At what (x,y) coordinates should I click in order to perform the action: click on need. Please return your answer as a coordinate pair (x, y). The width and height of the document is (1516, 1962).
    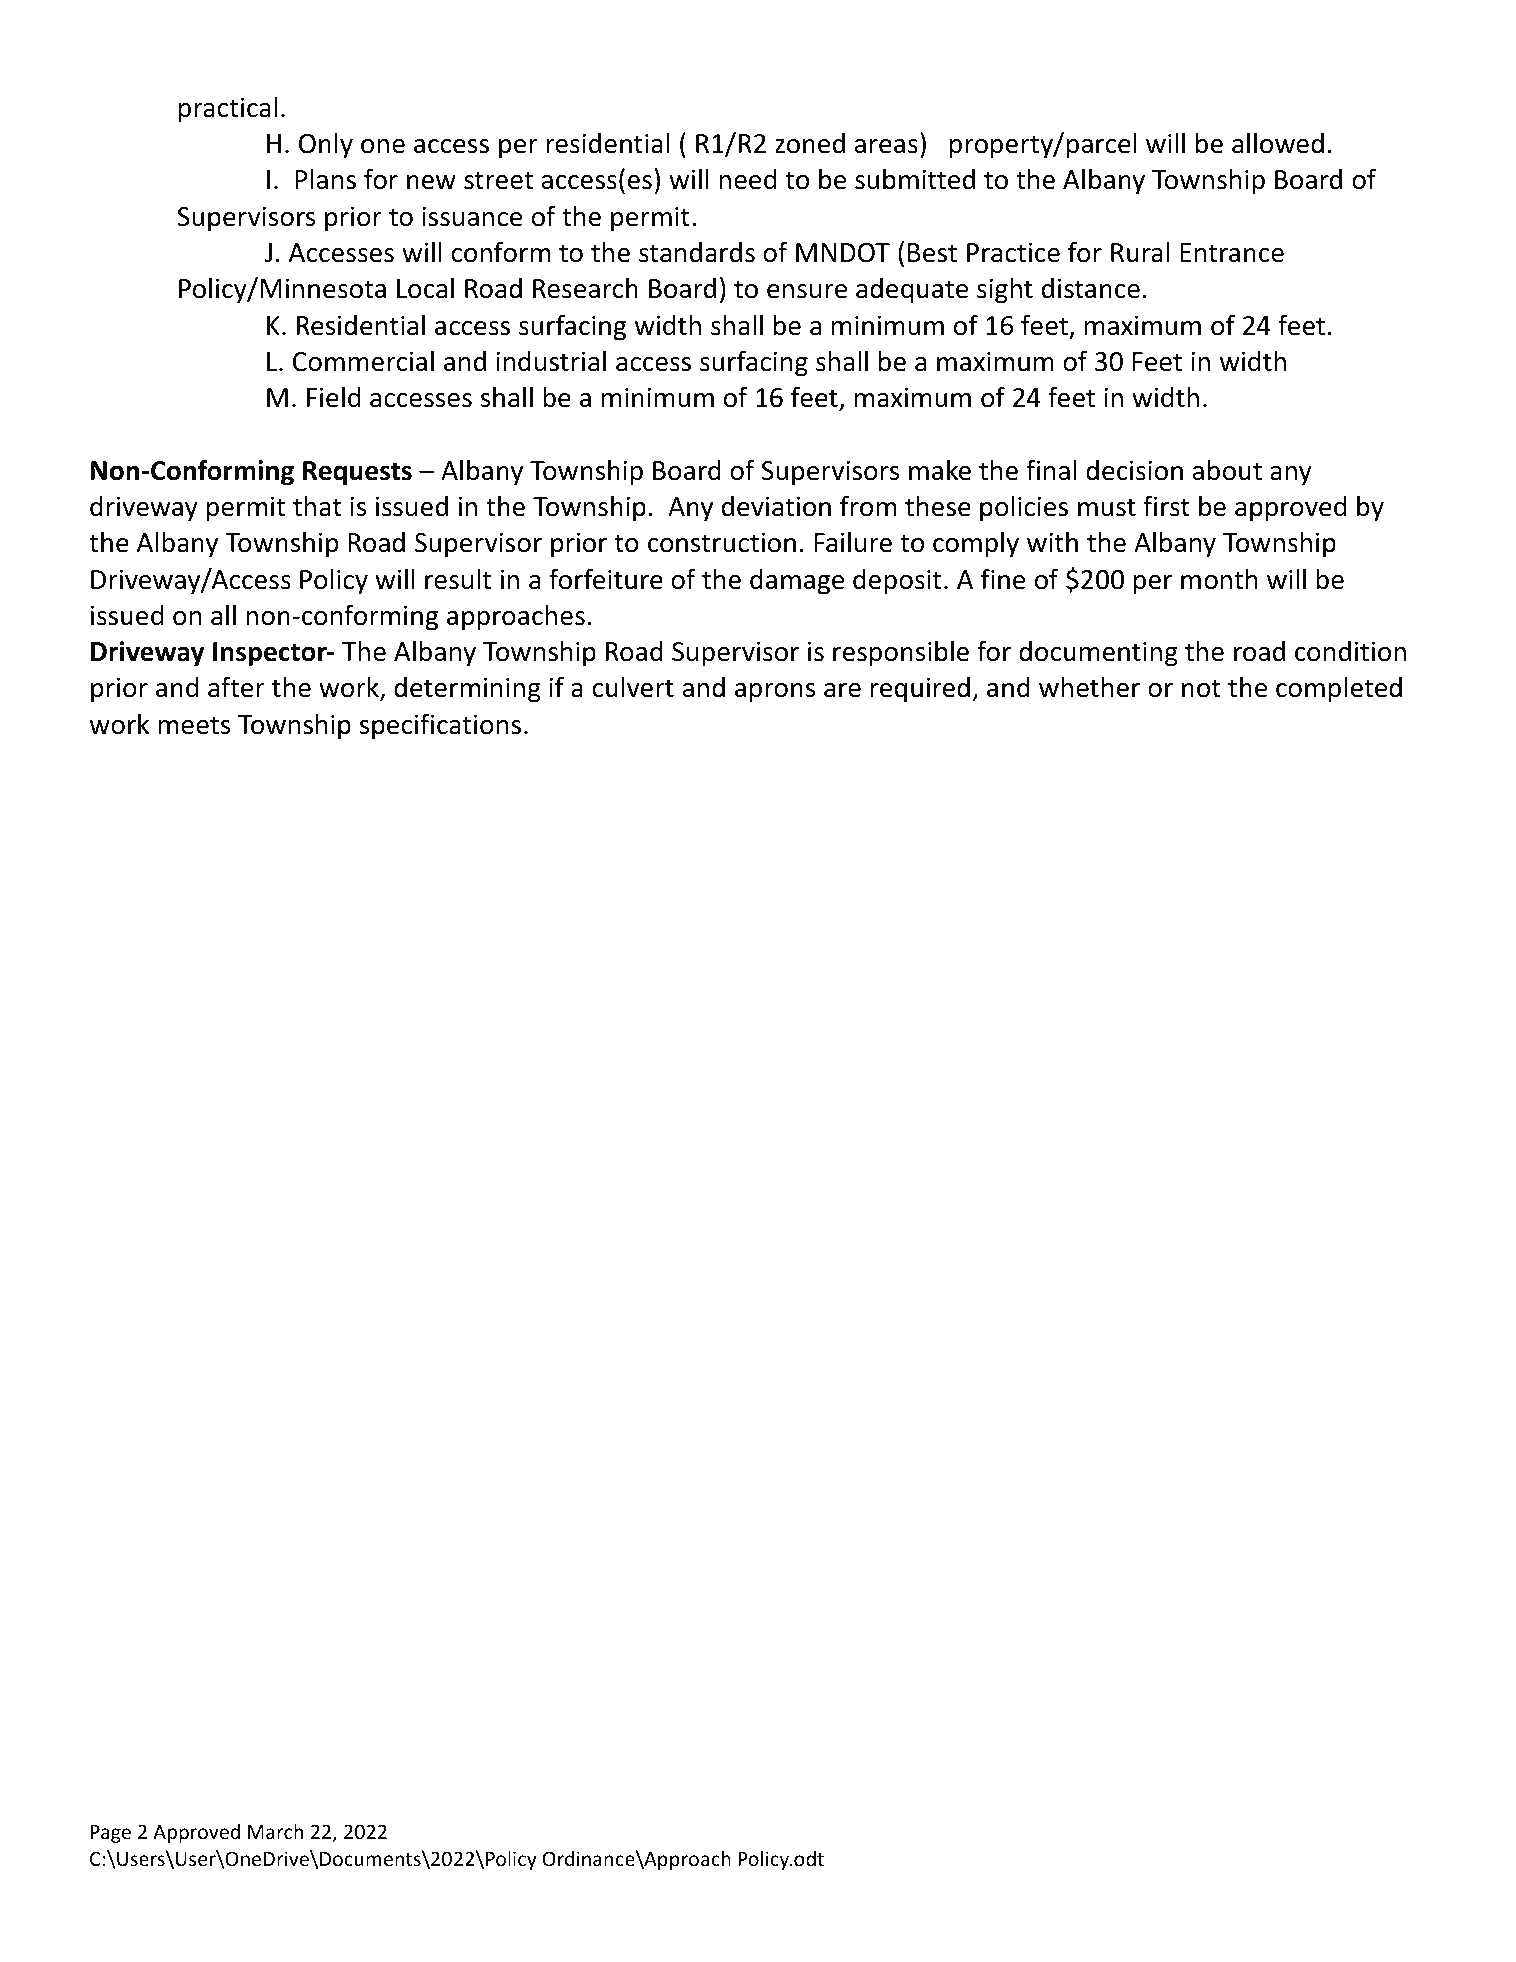
    Looking at the image, I should click on (747, 179).
